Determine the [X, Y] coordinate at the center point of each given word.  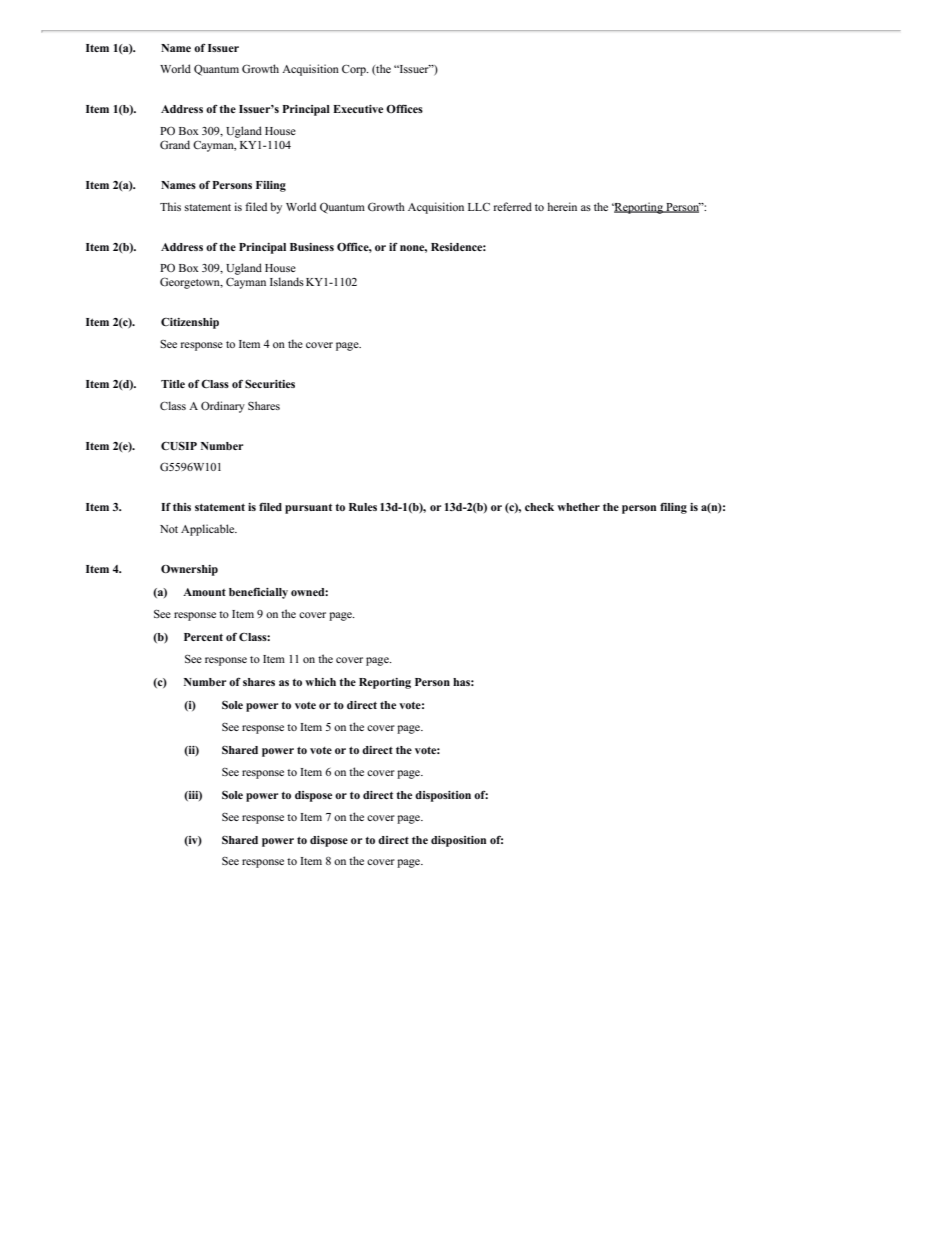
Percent [203, 637]
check [539, 507]
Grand [175, 144]
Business [312, 247]
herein [562, 206]
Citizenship [190, 323]
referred [513, 206]
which [320, 682]
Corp [355, 70]
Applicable [209, 530]
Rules [363, 507]
